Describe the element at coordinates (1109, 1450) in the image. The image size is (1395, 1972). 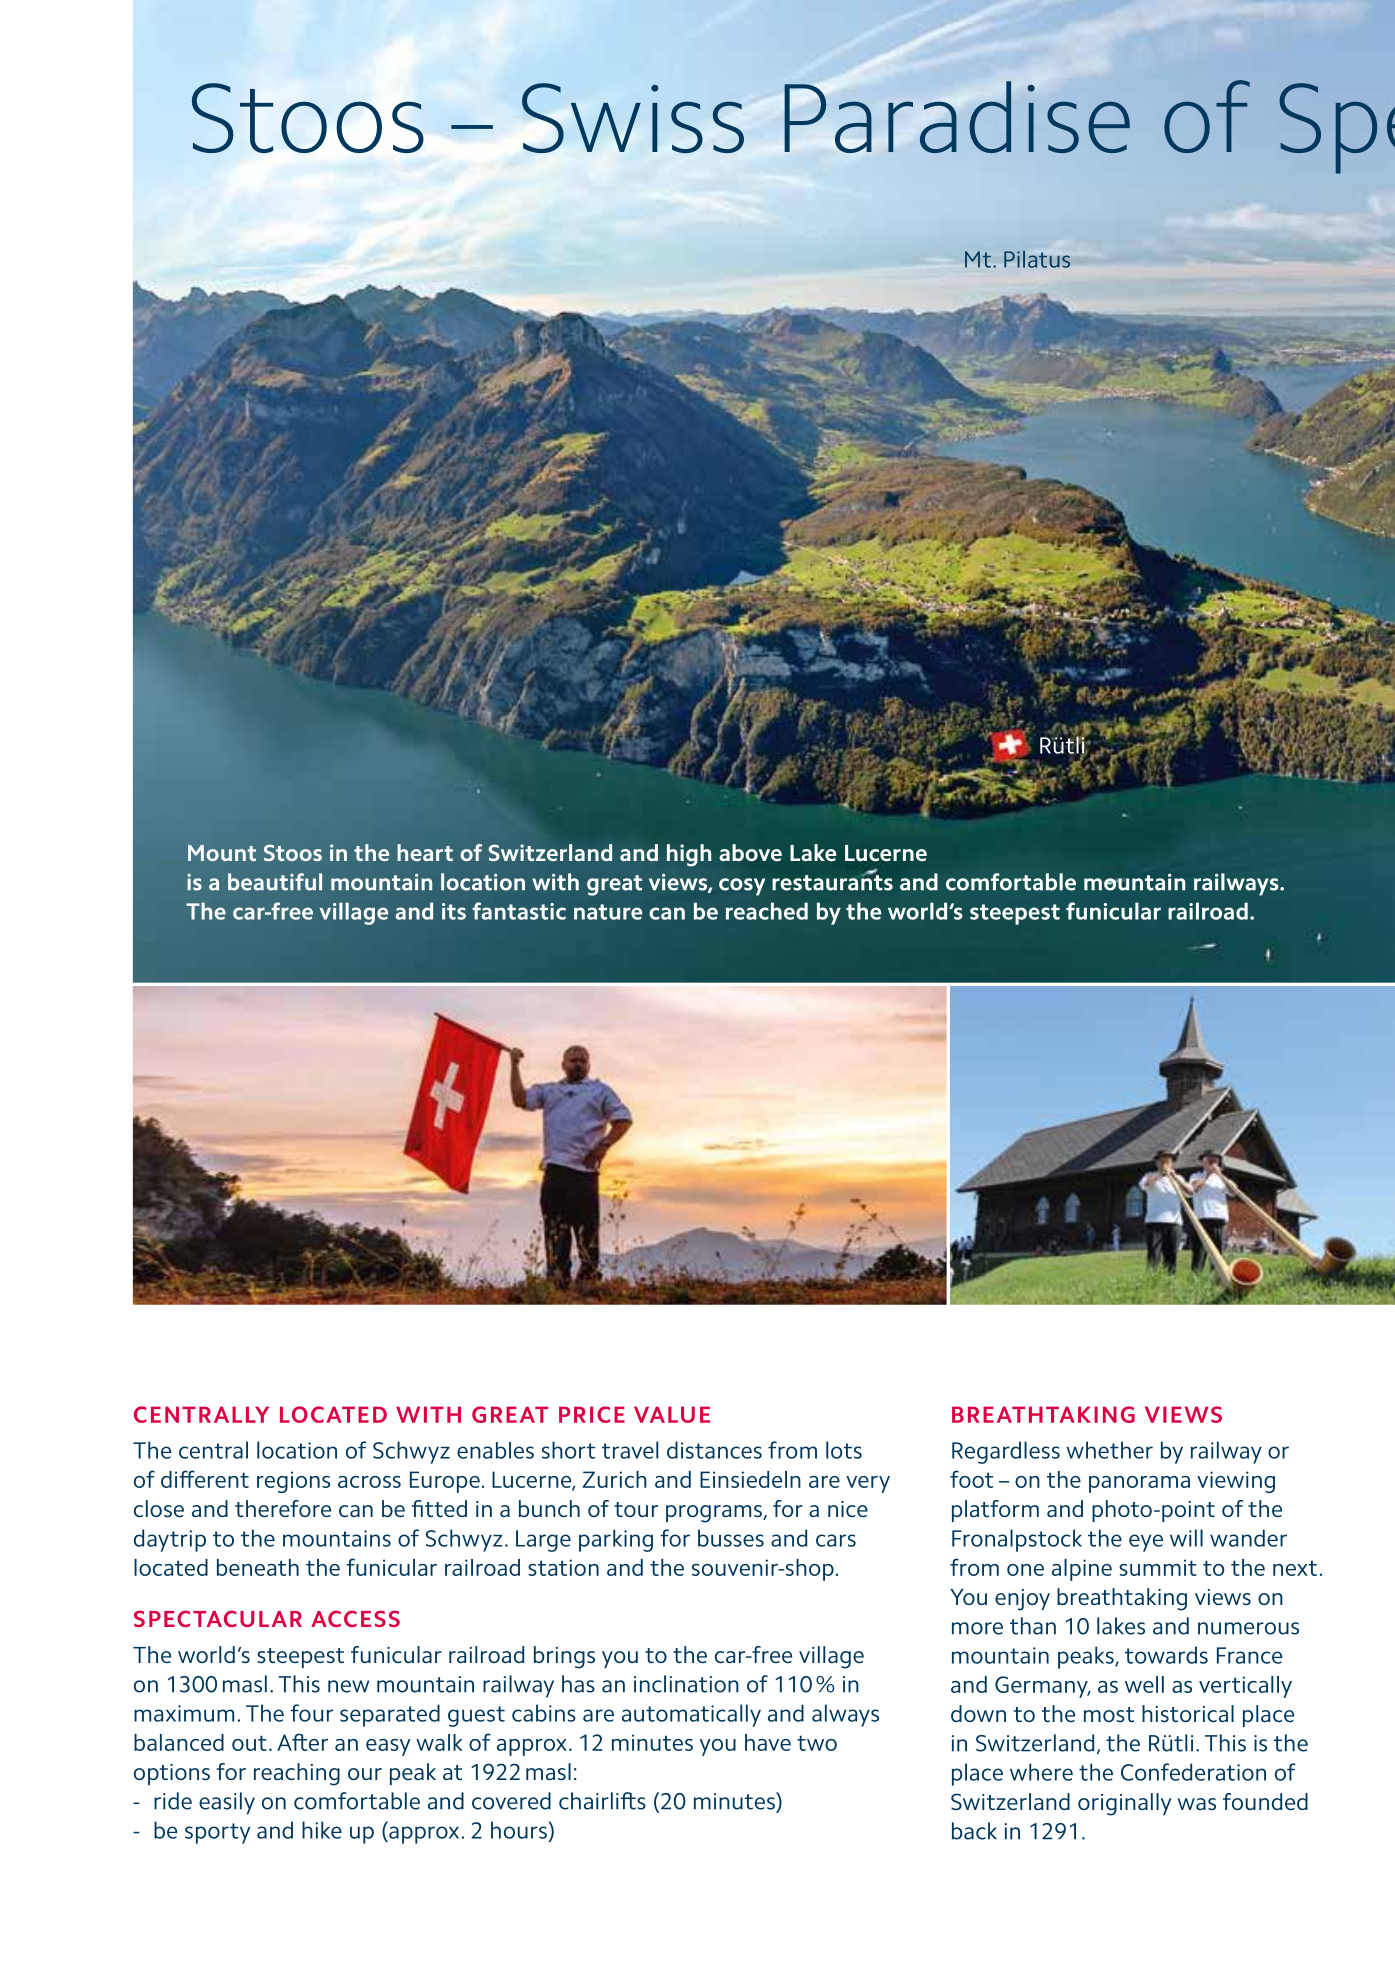
I see `whether` at that location.
